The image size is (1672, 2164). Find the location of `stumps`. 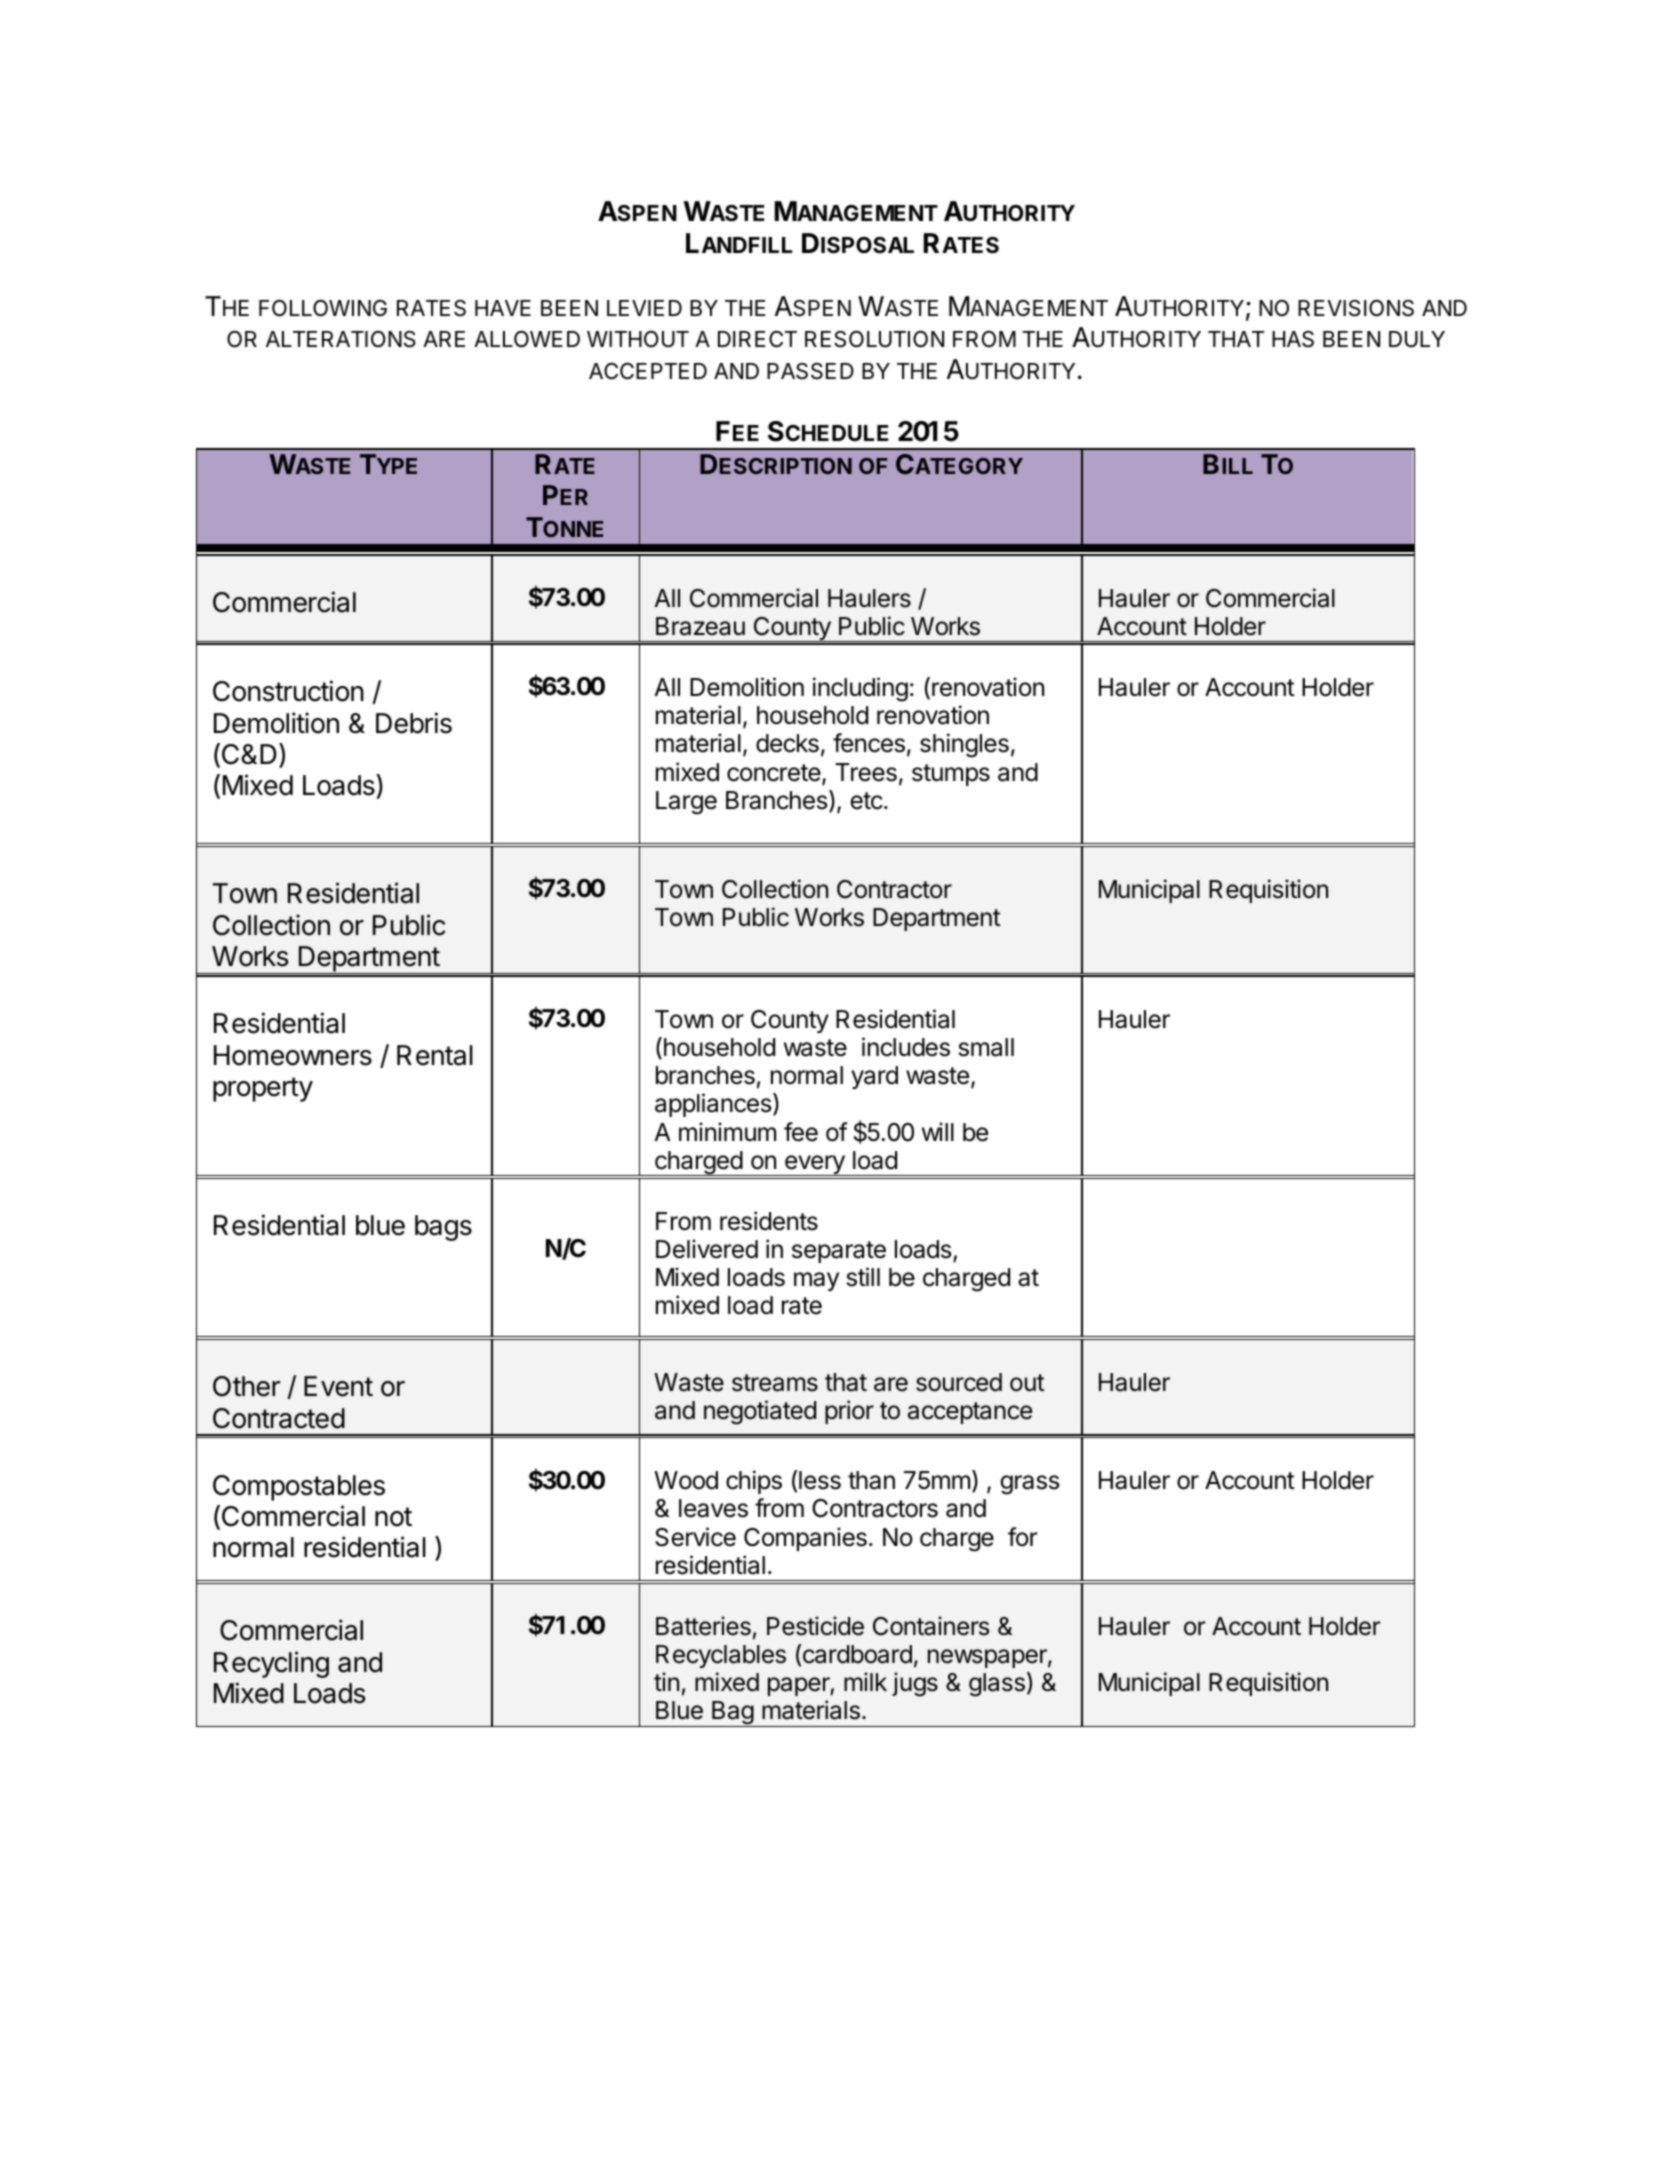

stumps is located at coordinates (951, 775).
